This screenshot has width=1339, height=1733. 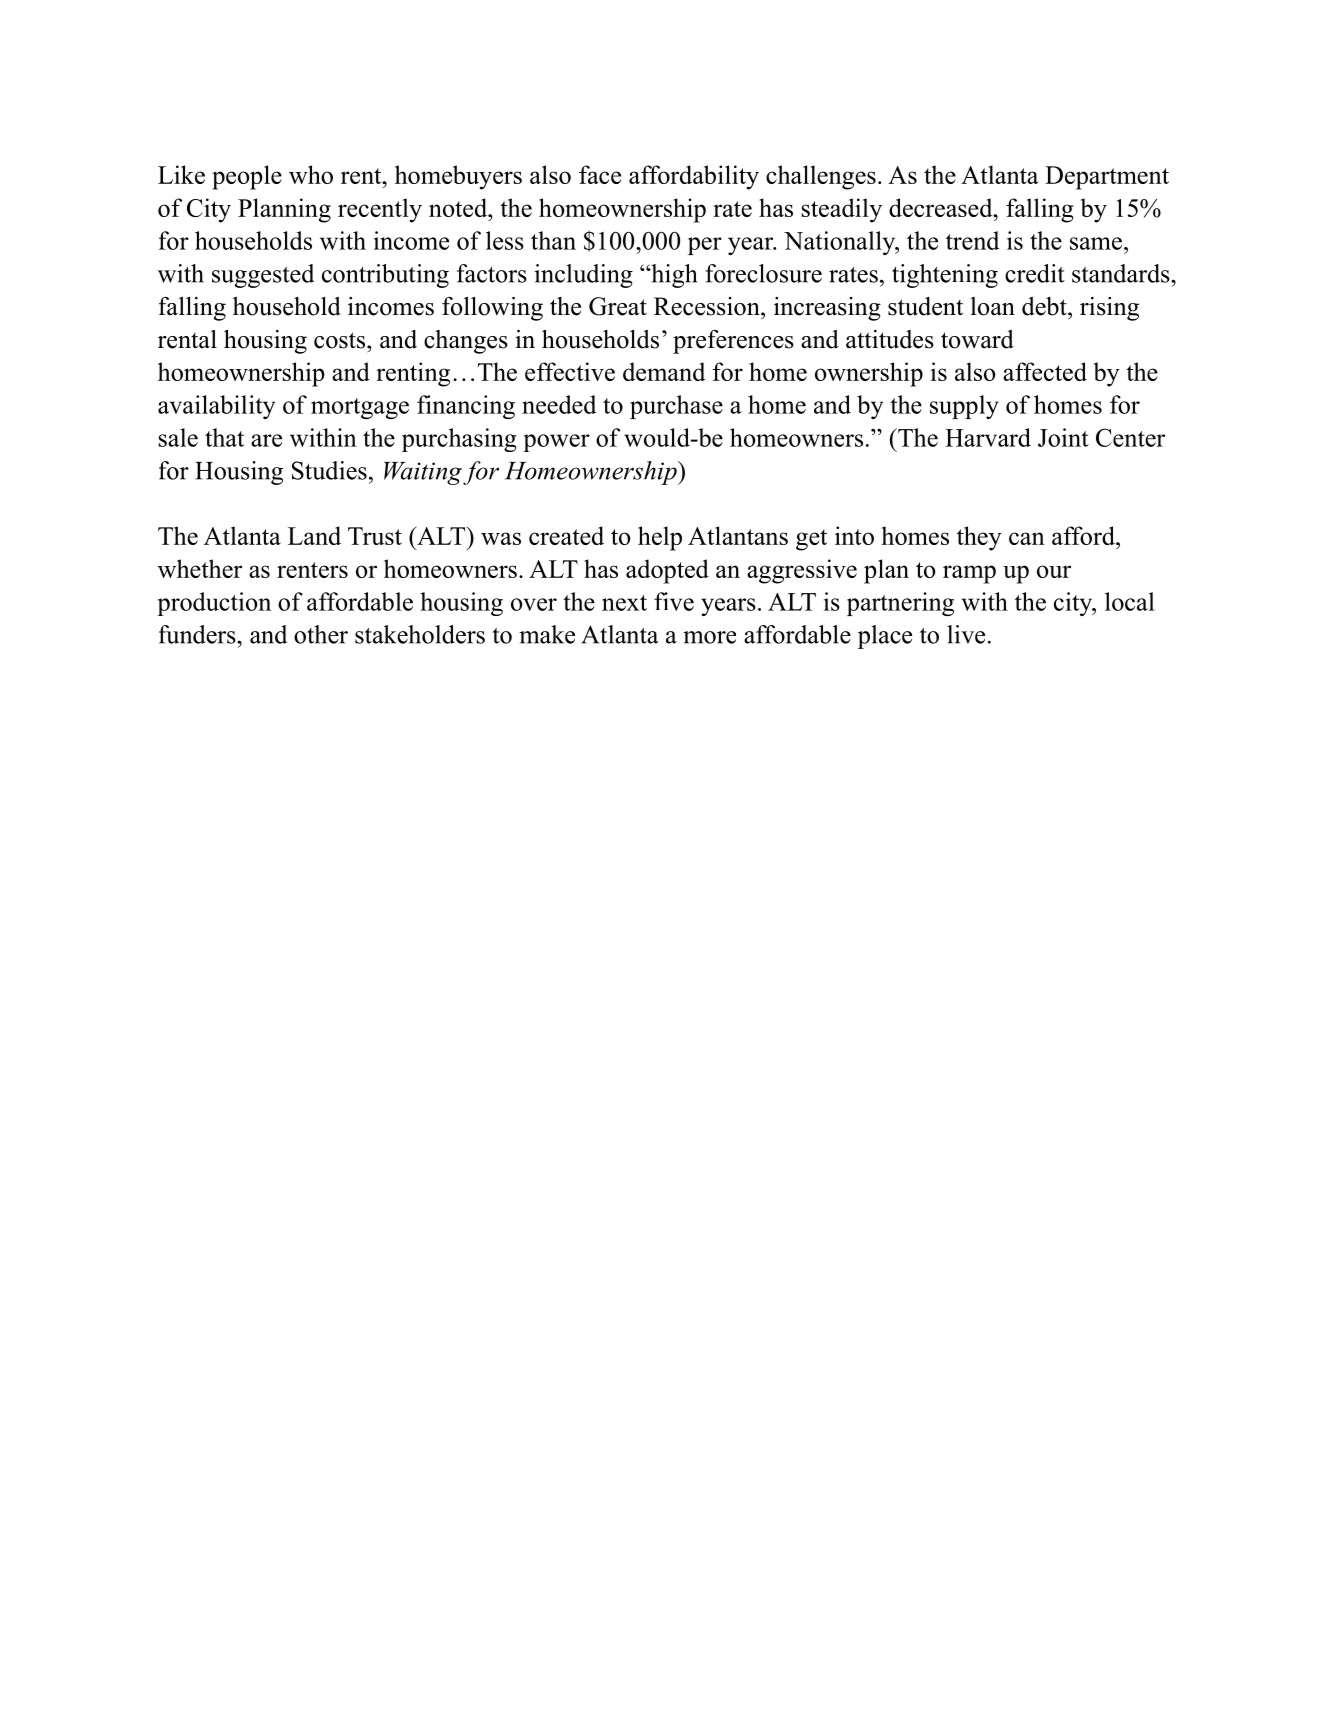 I want to click on live, so click(x=966, y=634).
